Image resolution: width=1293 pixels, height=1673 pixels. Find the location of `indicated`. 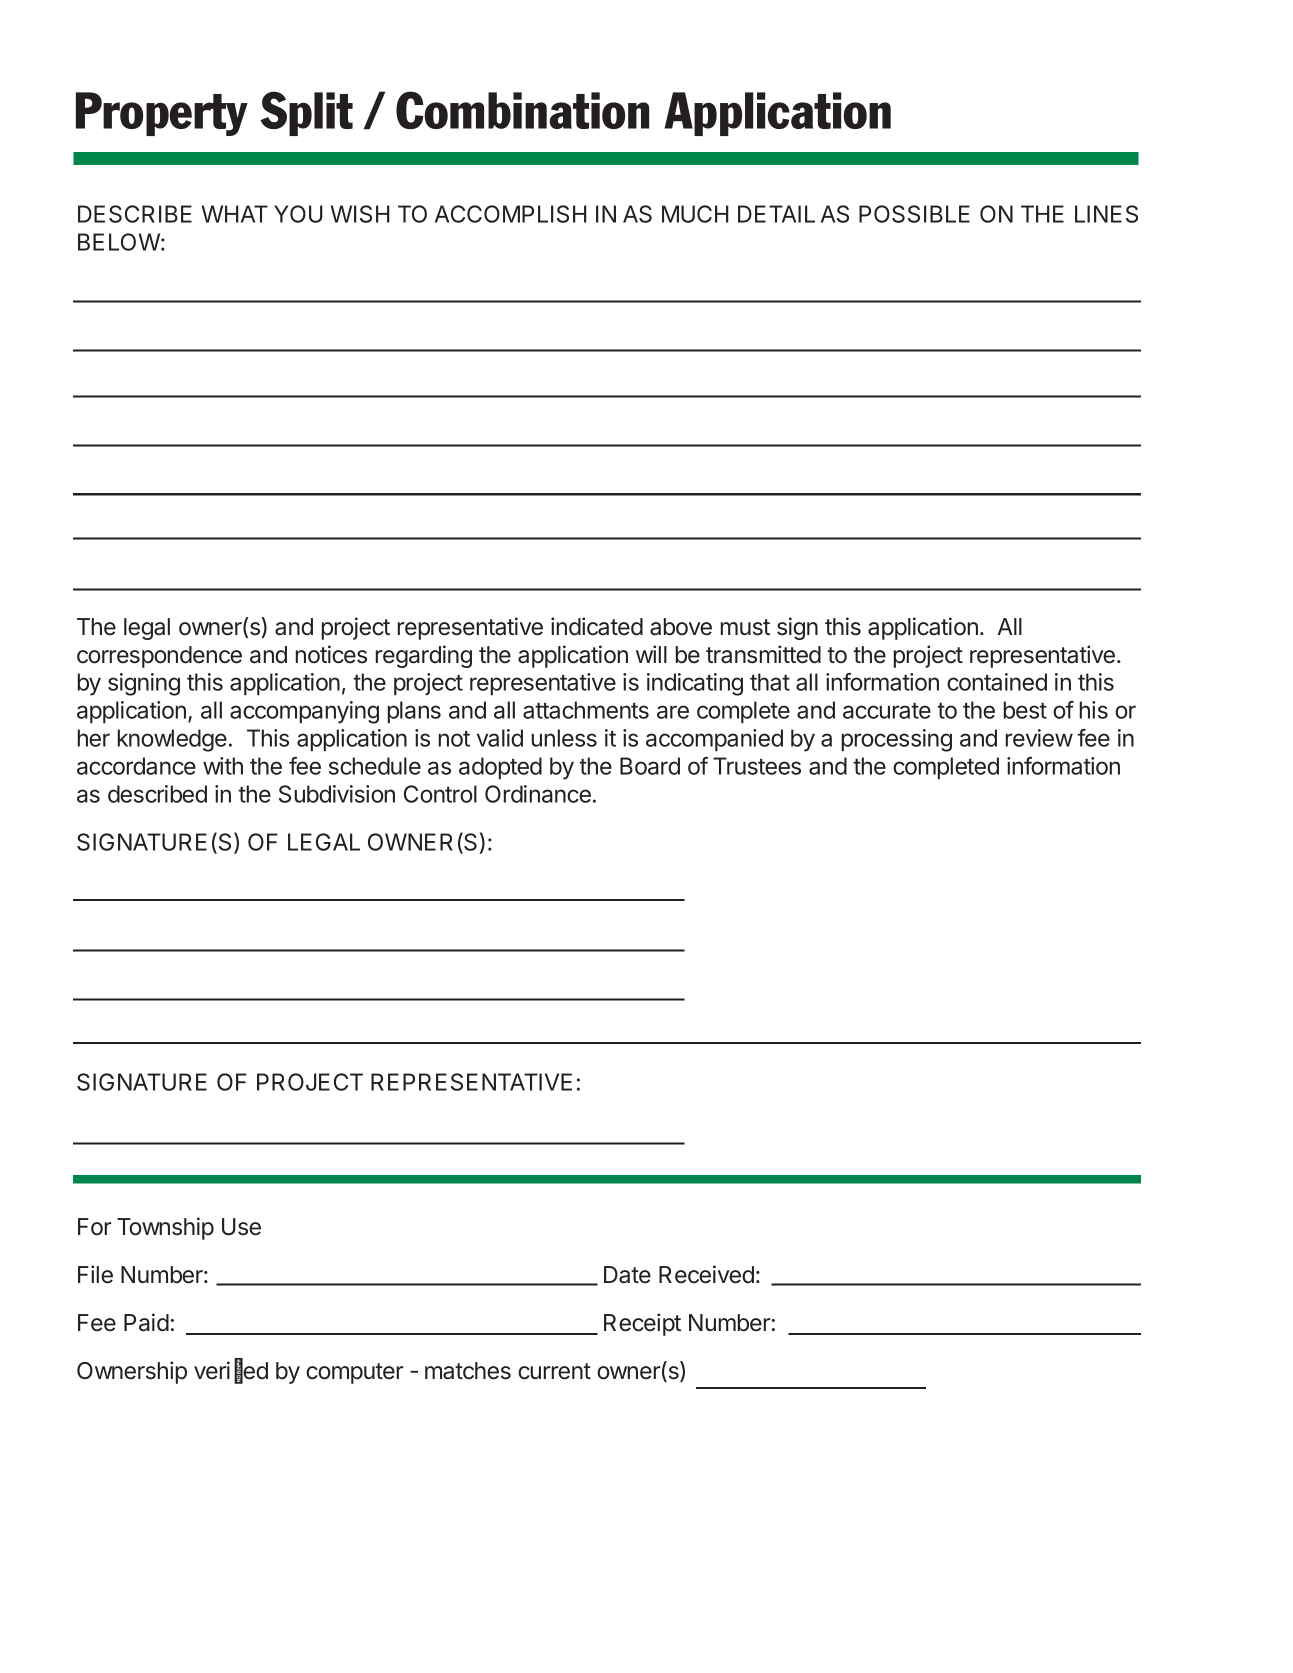

indicated is located at coordinates (597, 626).
